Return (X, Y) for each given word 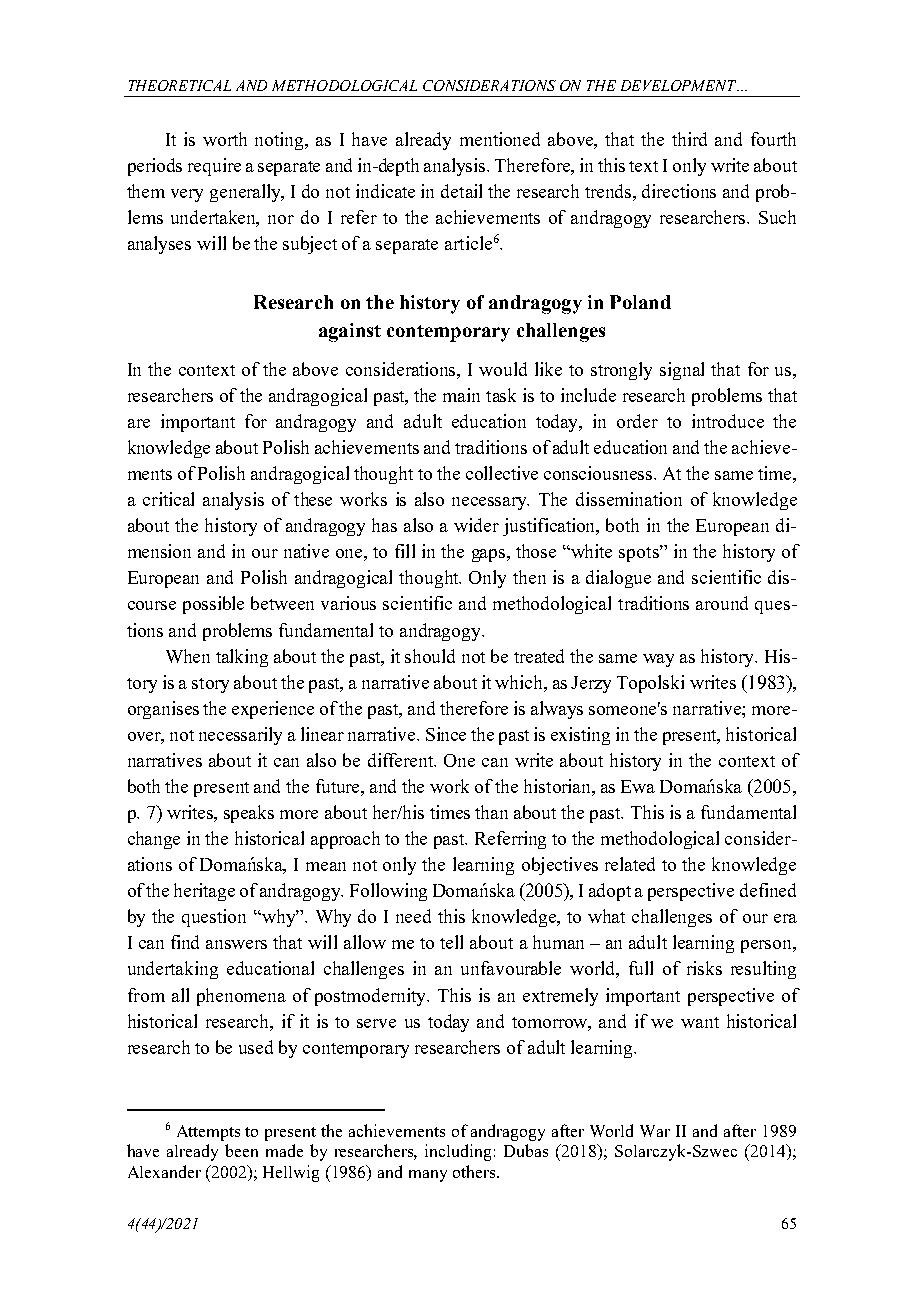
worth (225, 139)
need (413, 916)
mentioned (500, 139)
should (430, 656)
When (188, 656)
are (139, 423)
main (461, 395)
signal (682, 371)
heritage (204, 892)
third (689, 139)
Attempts (208, 1133)
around (722, 603)
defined (768, 890)
